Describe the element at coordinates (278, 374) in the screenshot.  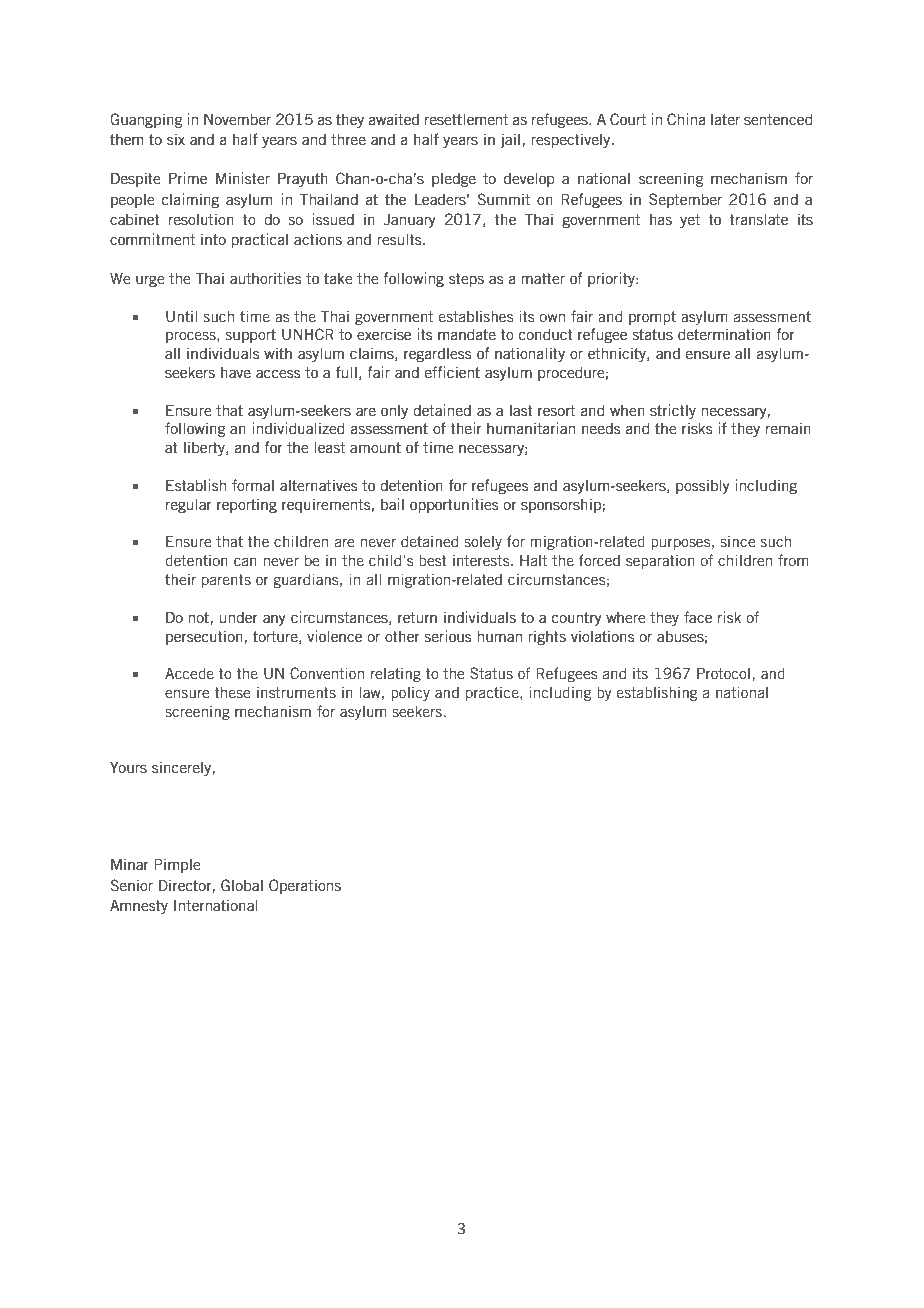
I see `access` at that location.
